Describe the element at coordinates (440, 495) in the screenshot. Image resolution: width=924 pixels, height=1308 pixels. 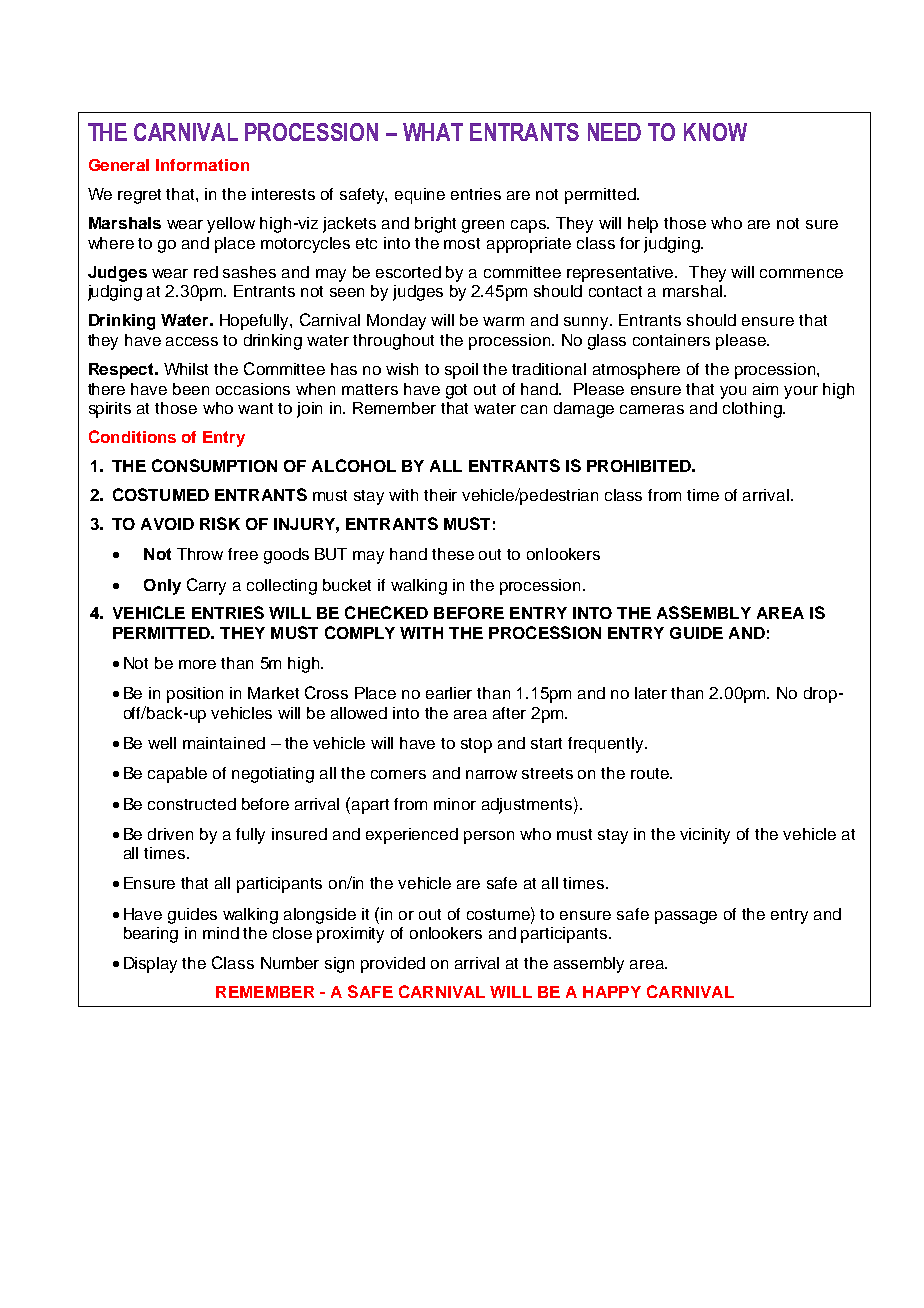
I see `their` at that location.
